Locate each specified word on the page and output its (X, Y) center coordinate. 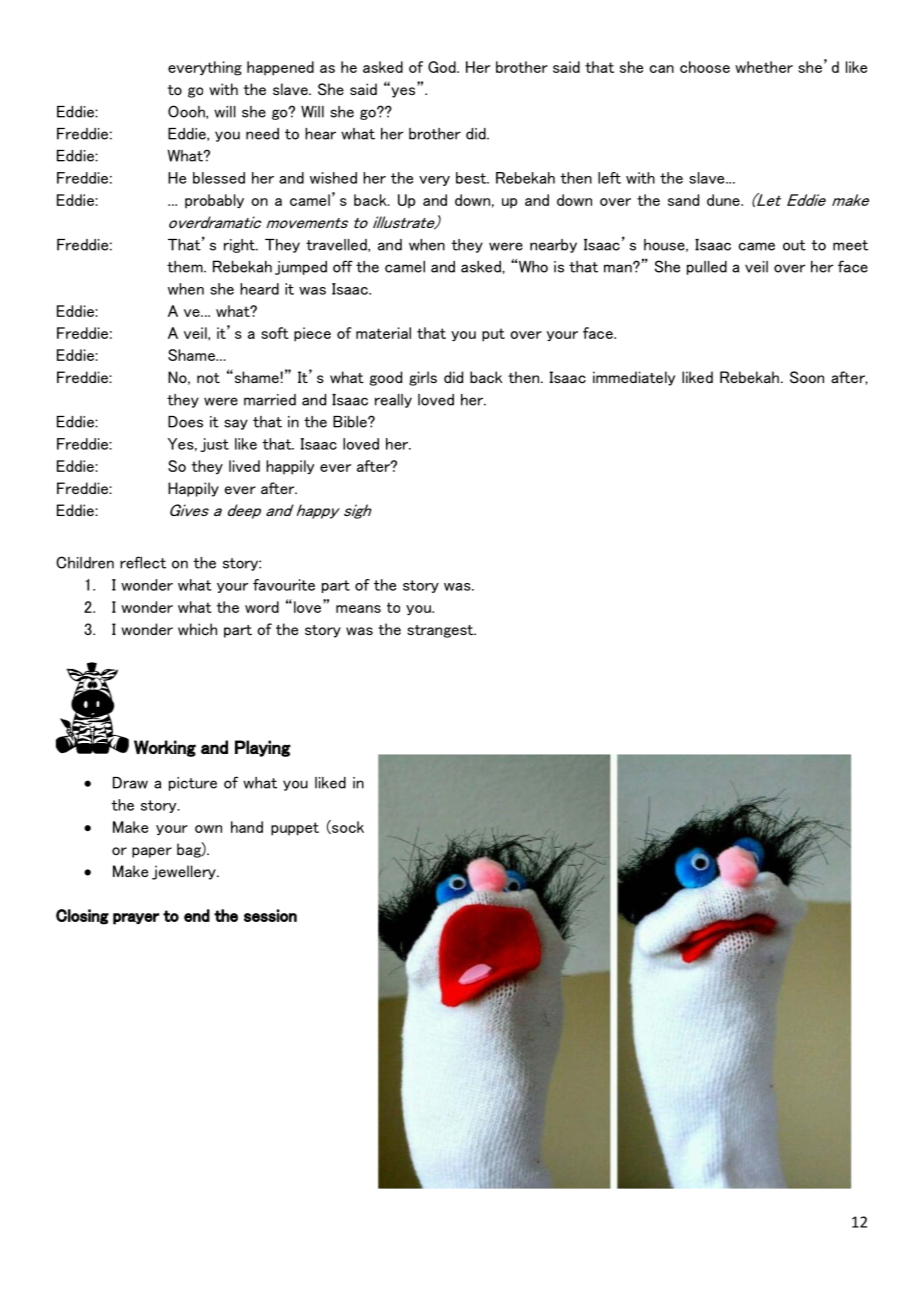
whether (764, 67)
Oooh (187, 112)
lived (244, 466)
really (393, 401)
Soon (807, 377)
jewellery (185, 872)
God (443, 67)
